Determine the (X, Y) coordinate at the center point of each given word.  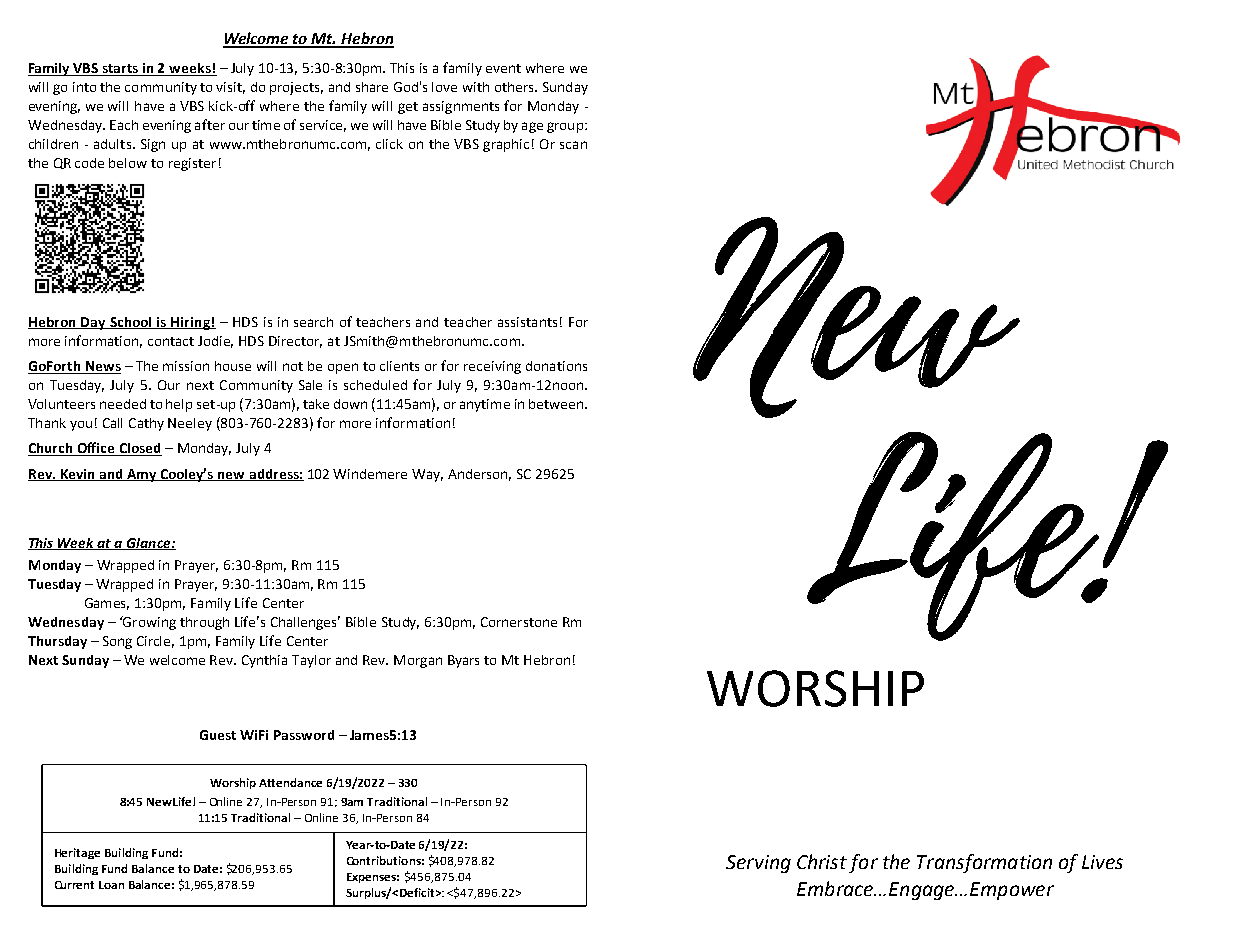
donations (556, 366)
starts (121, 70)
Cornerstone (519, 622)
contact (171, 341)
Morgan (418, 661)
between (557, 404)
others (515, 87)
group (566, 127)
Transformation (984, 863)
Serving (758, 864)
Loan (111, 885)
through (204, 623)
